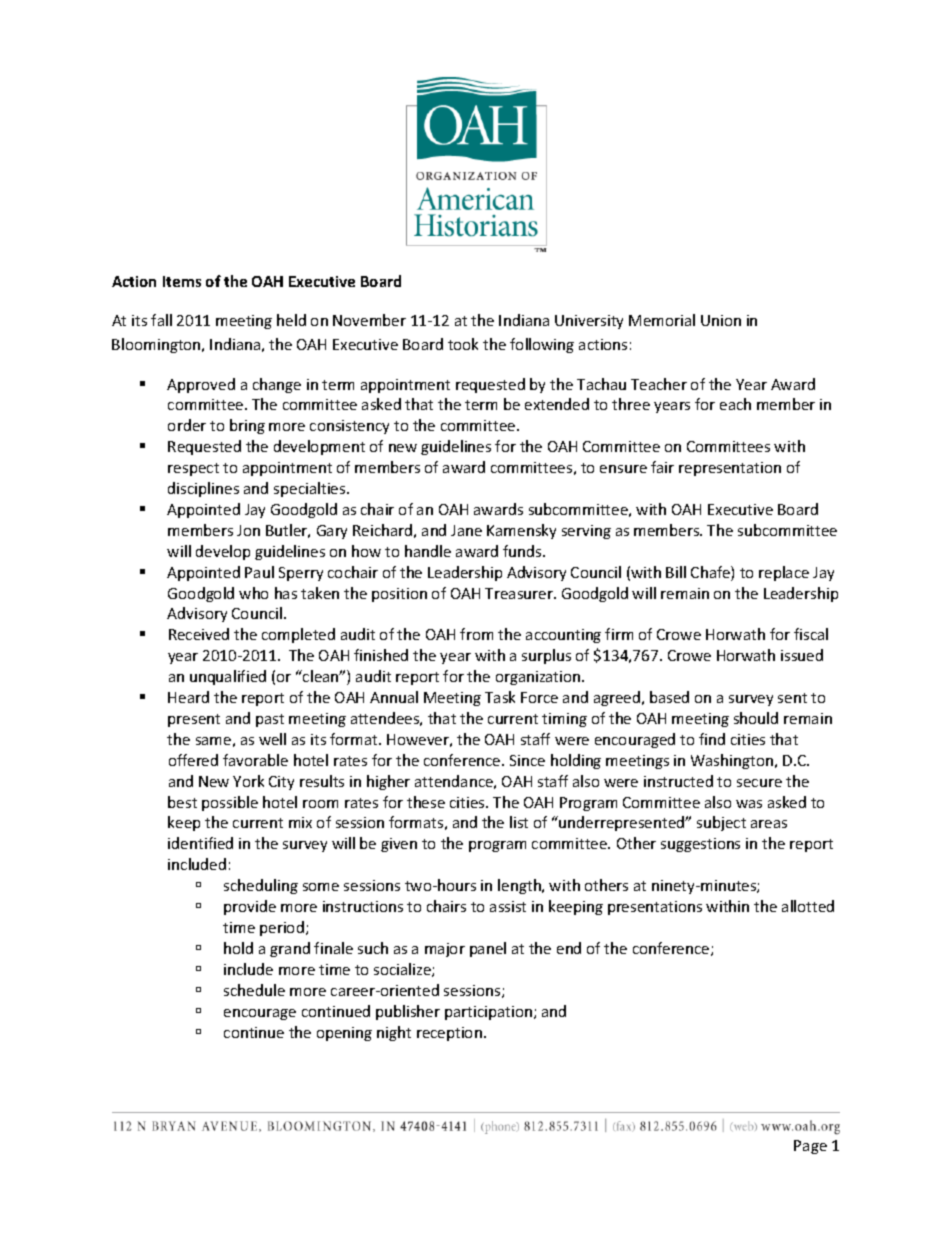  Describe the element at coordinates (784, 573) in the screenshot. I see `replace` at that location.
